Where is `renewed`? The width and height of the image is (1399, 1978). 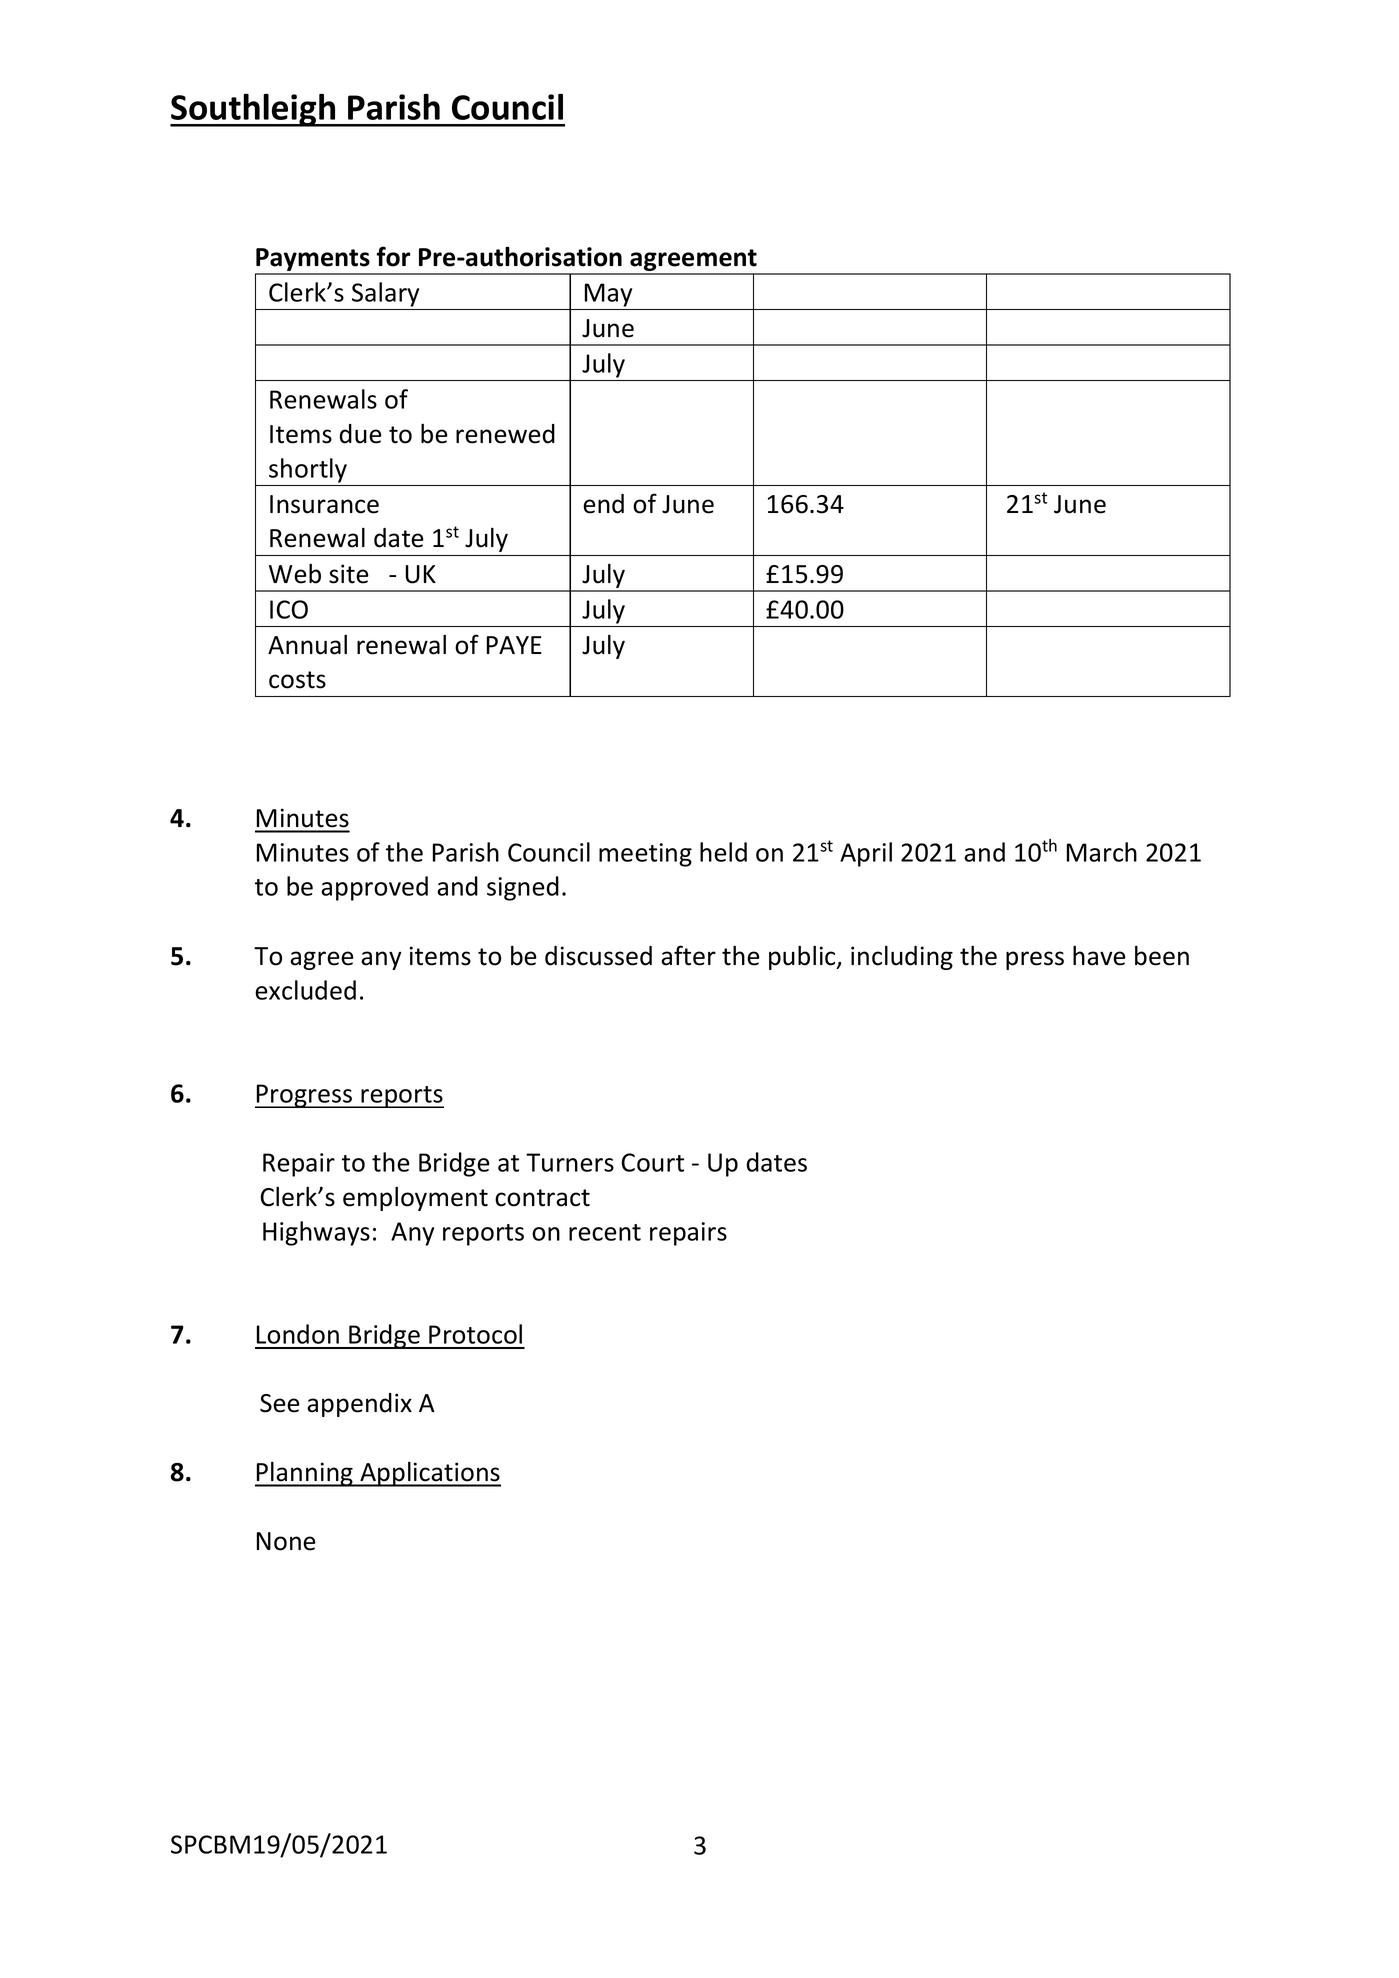 renewed is located at coordinates (505, 434).
